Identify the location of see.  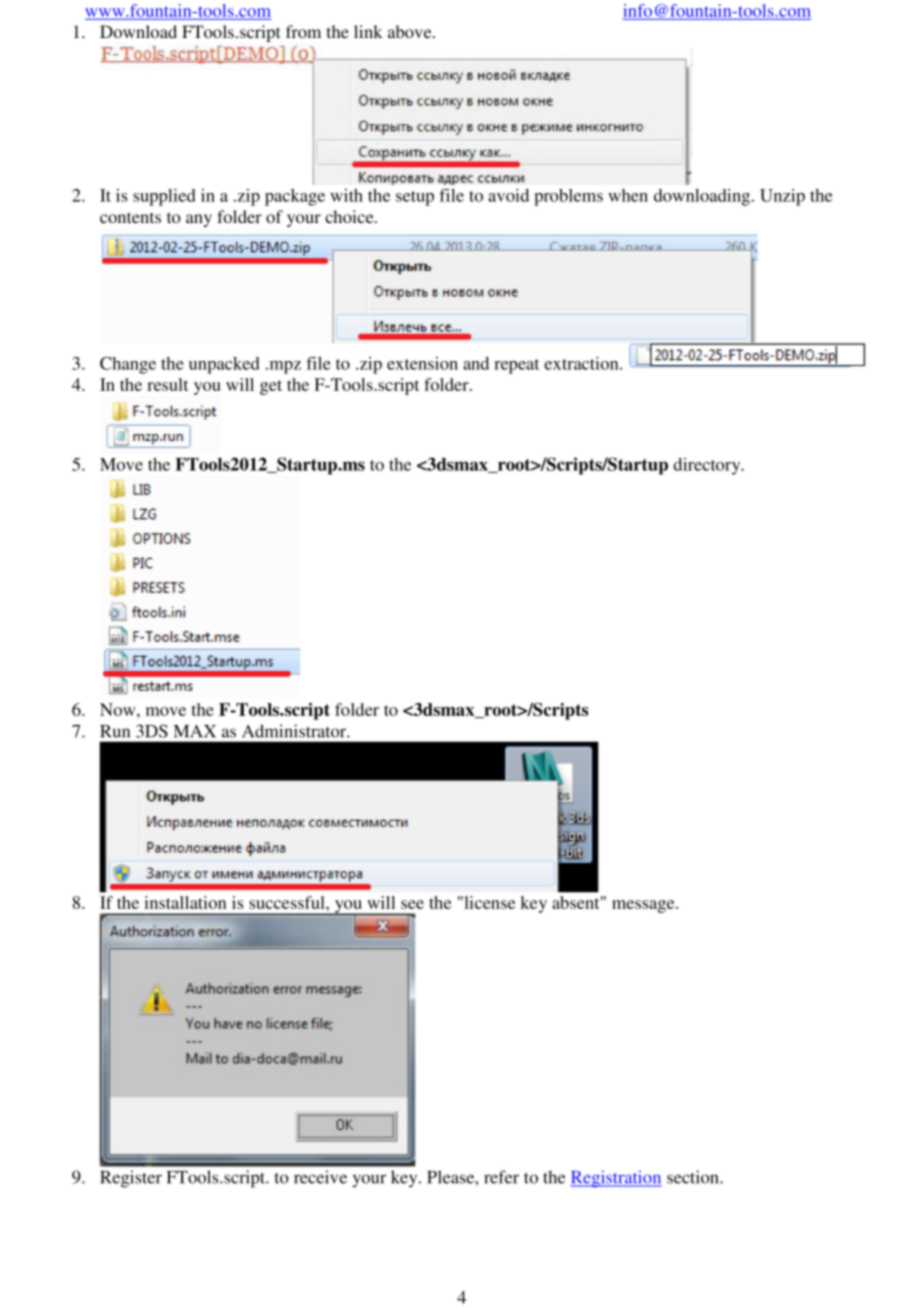
(412, 904).
